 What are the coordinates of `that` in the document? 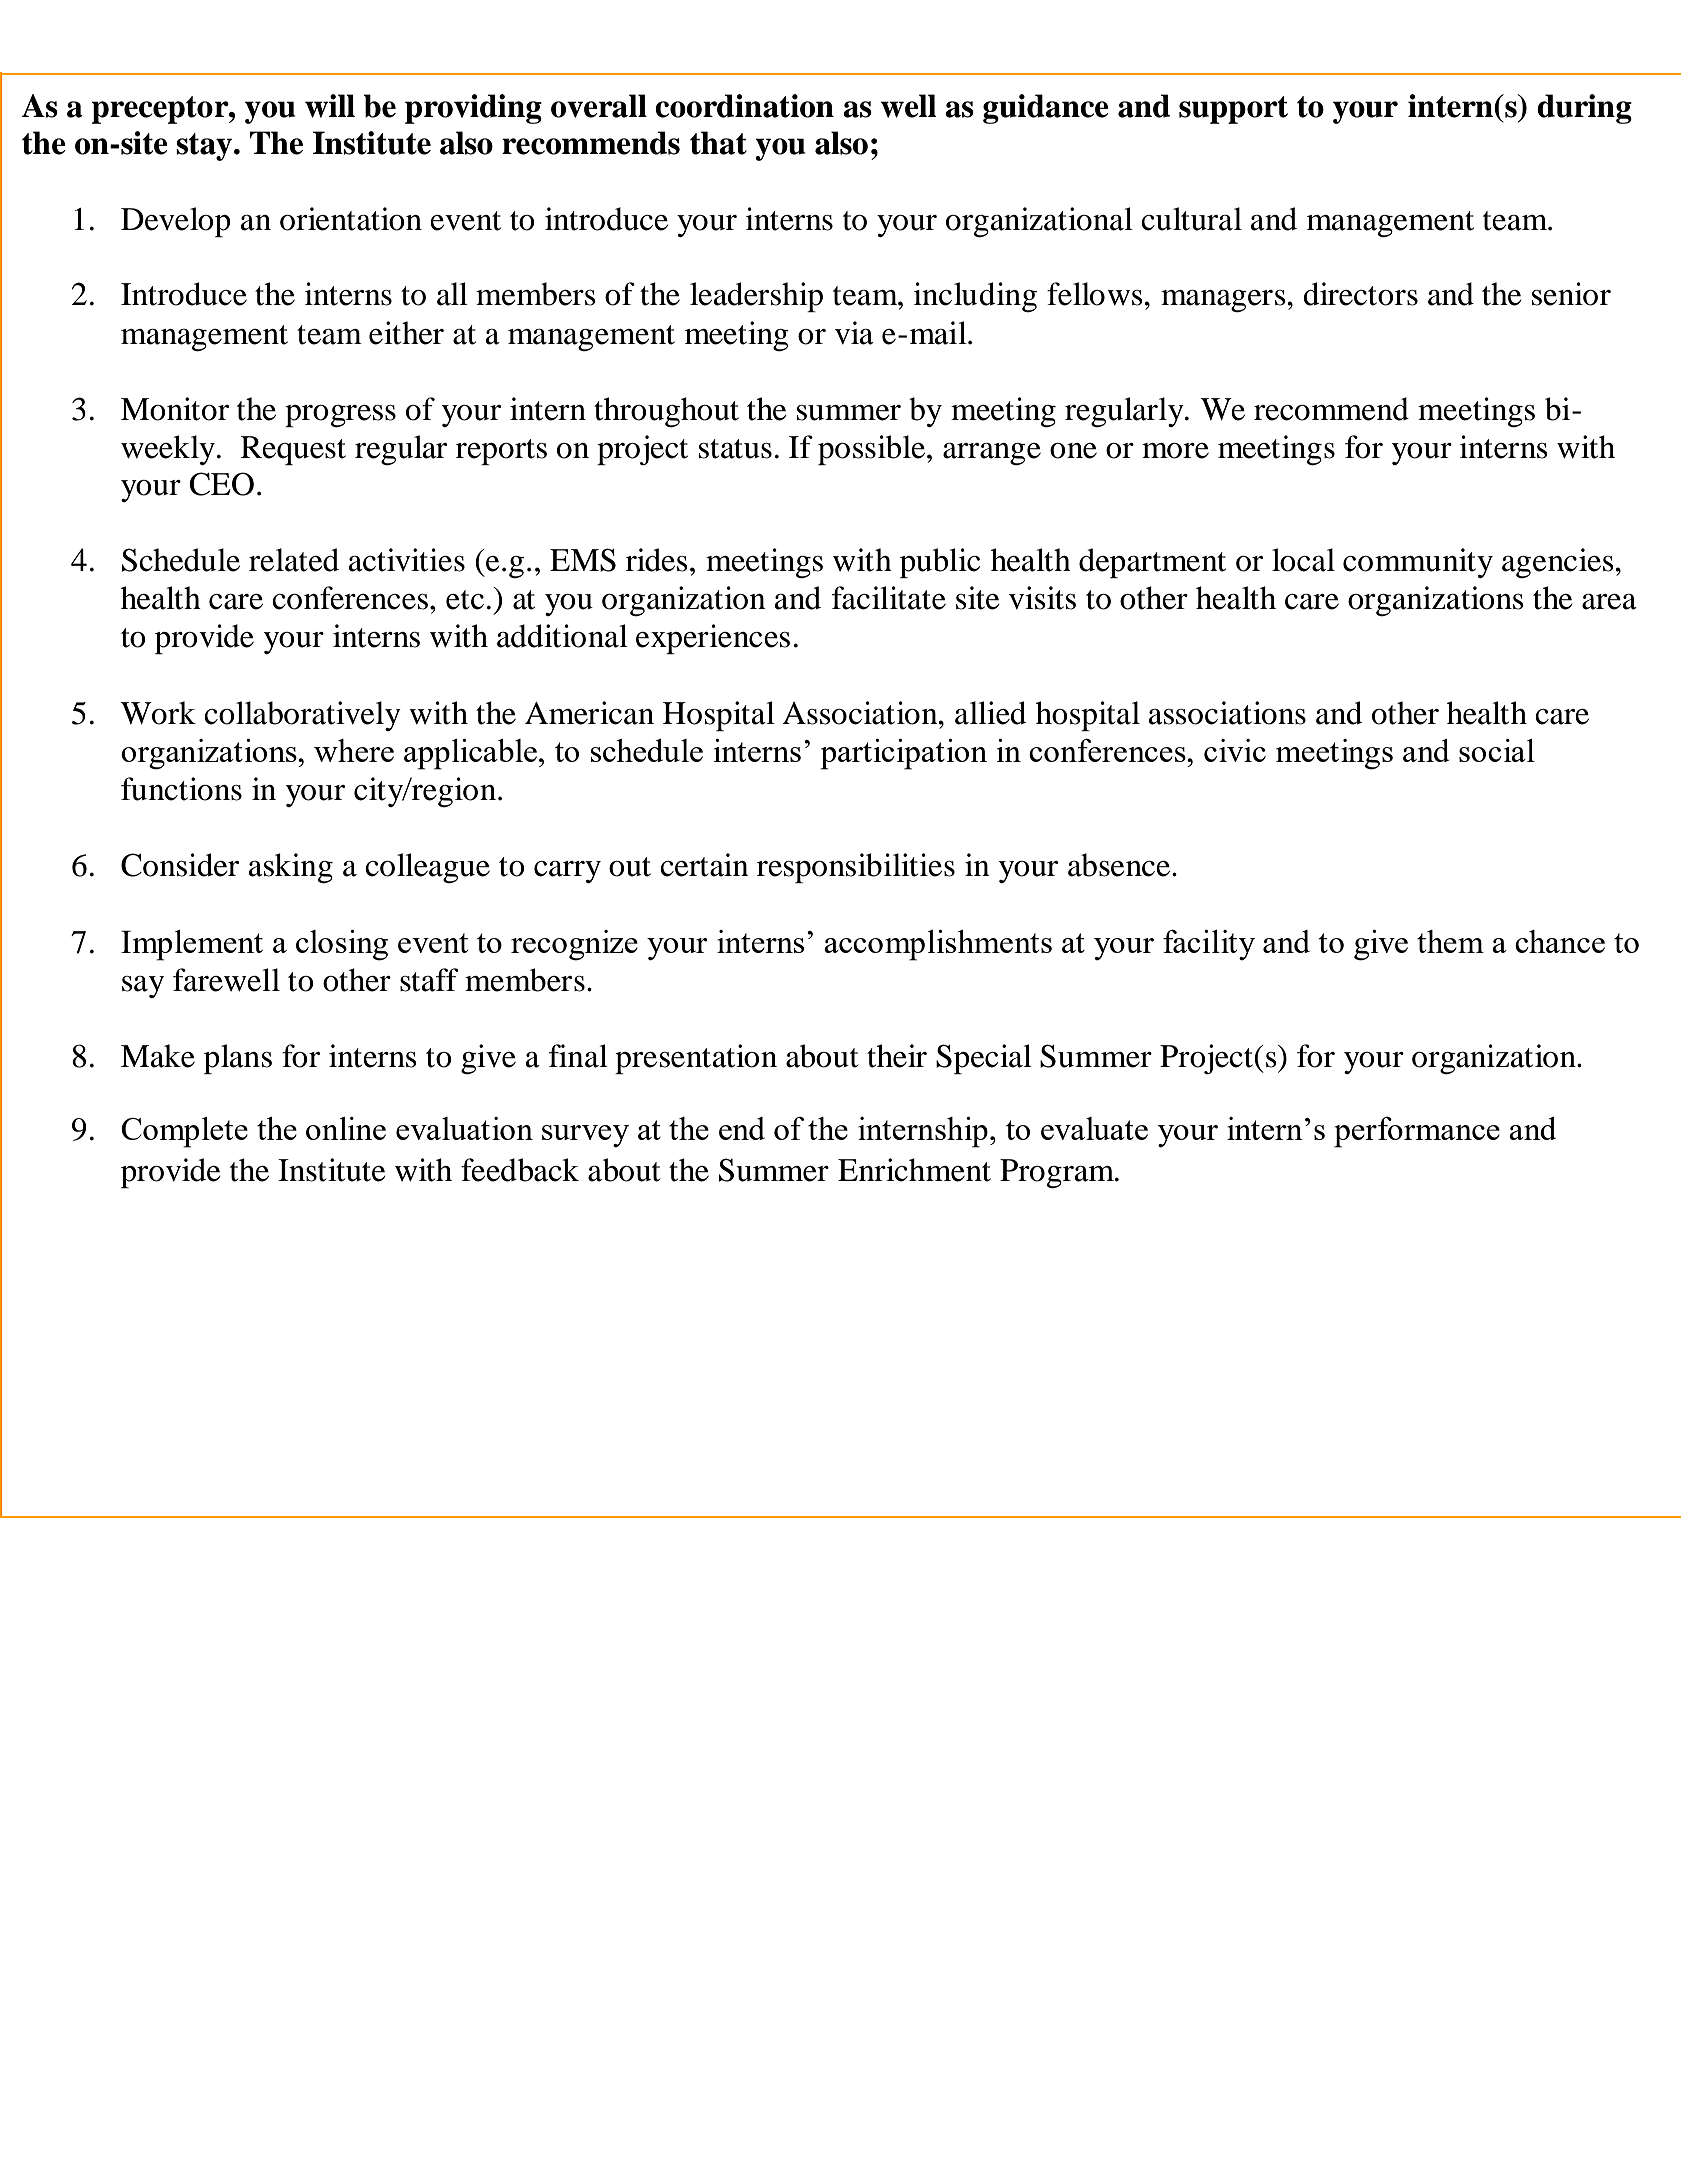 It's located at (718, 143).
